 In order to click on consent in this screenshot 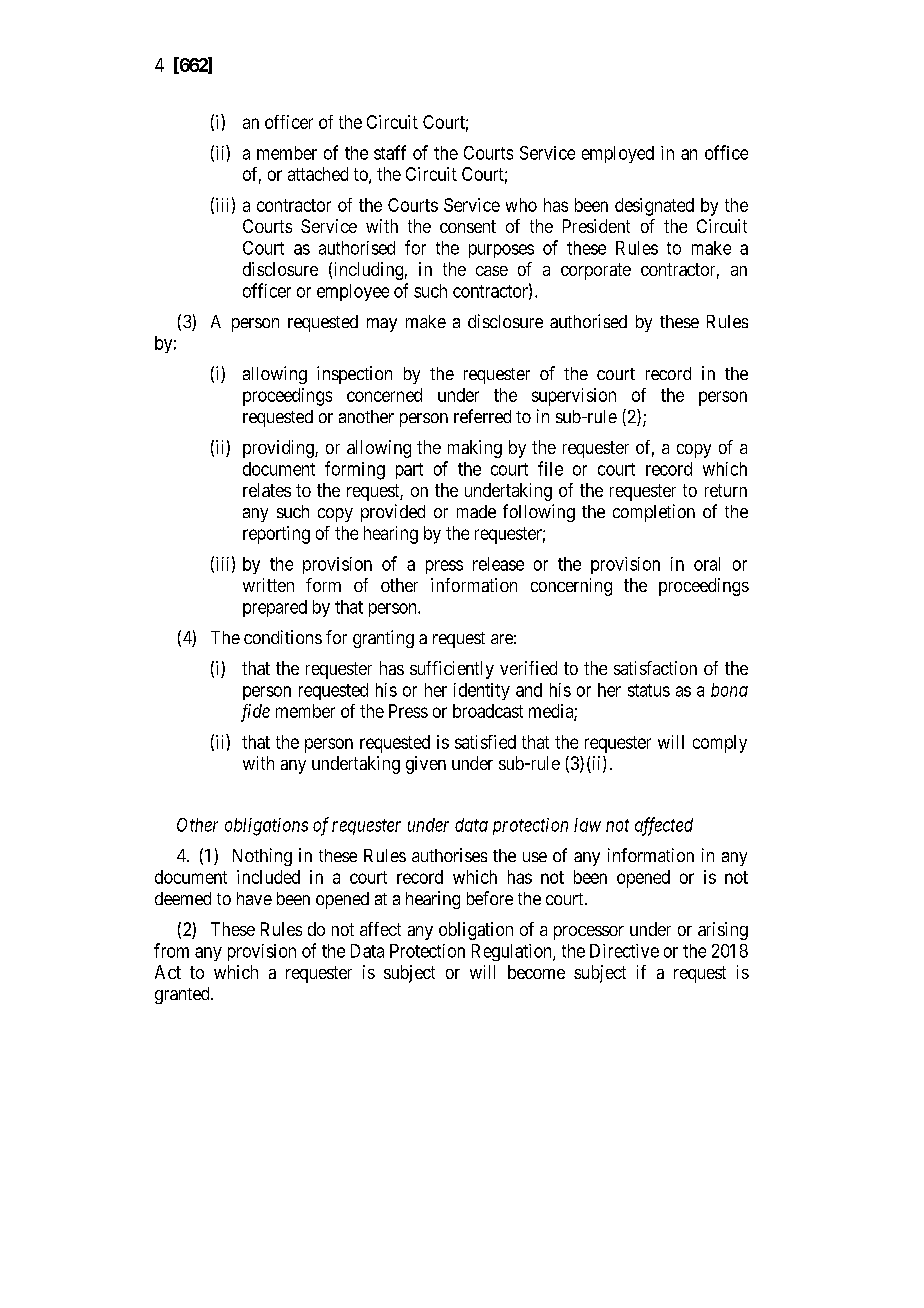, I will do `click(468, 226)`.
